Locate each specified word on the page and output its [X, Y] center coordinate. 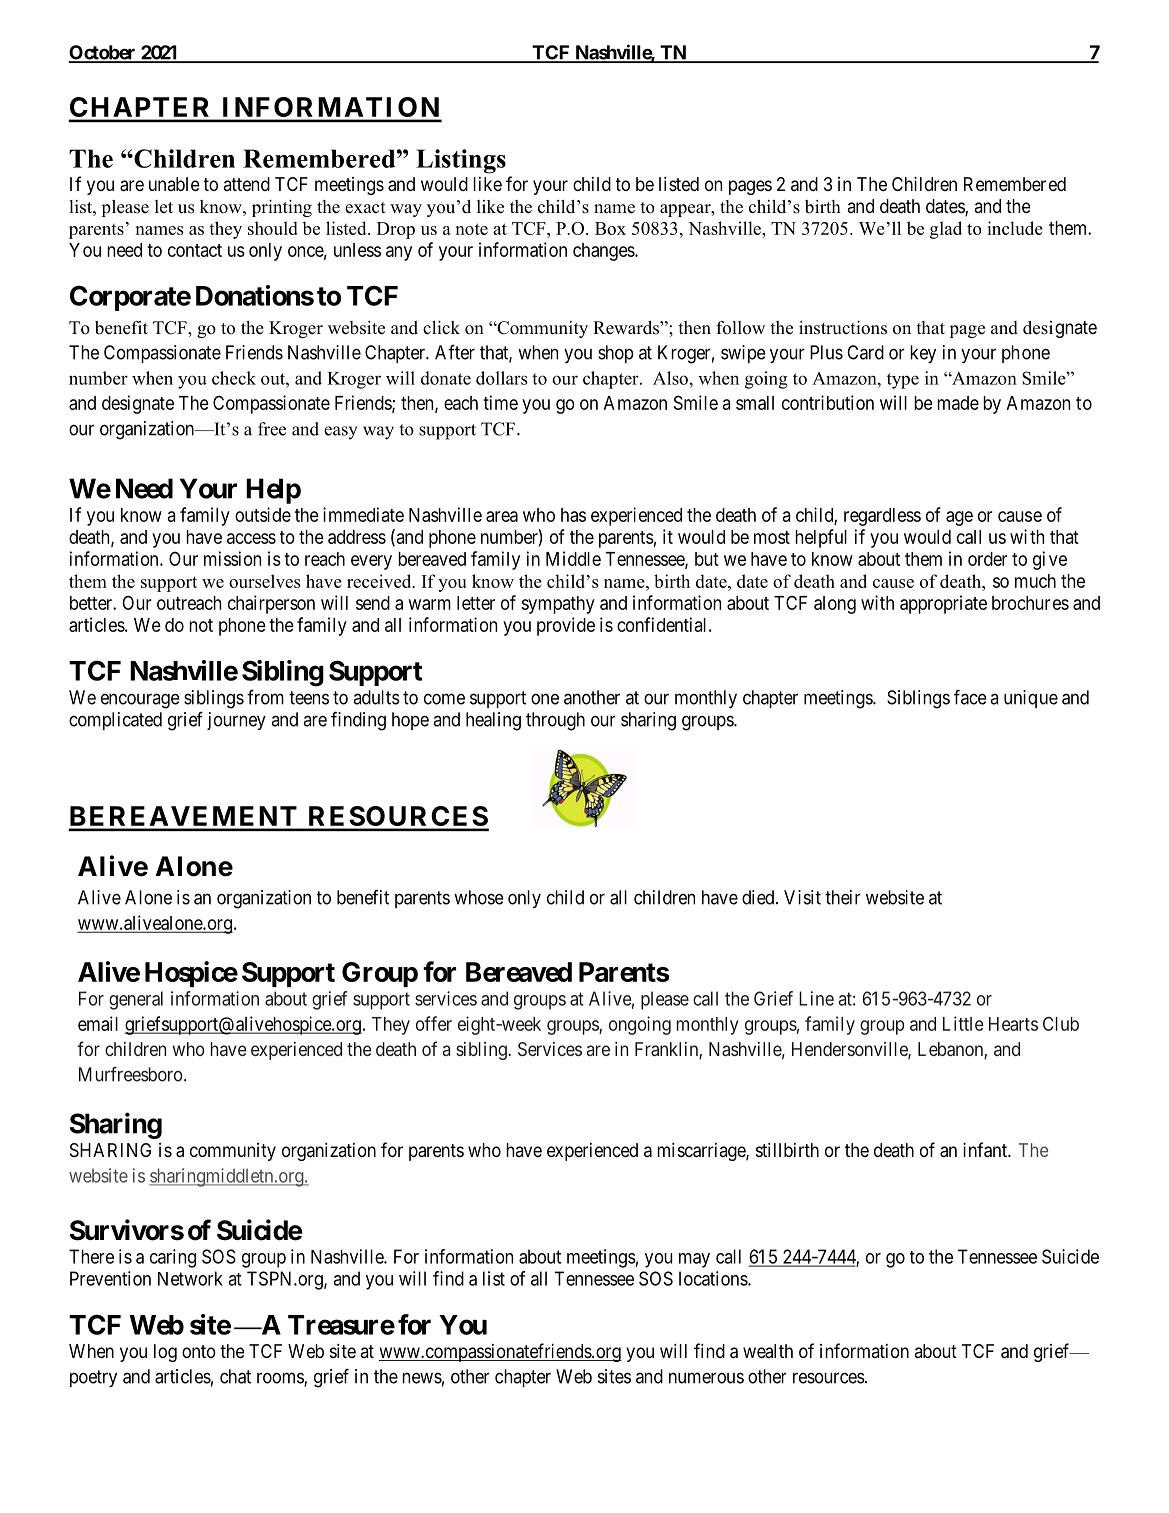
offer [434, 1023]
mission [232, 558]
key [923, 354]
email [98, 1023]
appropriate [943, 604]
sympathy [558, 605]
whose [479, 897]
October [103, 53]
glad [946, 230]
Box [610, 228]
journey [236, 721]
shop [615, 354]
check [234, 378]
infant [986, 1150]
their [843, 897]
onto [199, 1351]
